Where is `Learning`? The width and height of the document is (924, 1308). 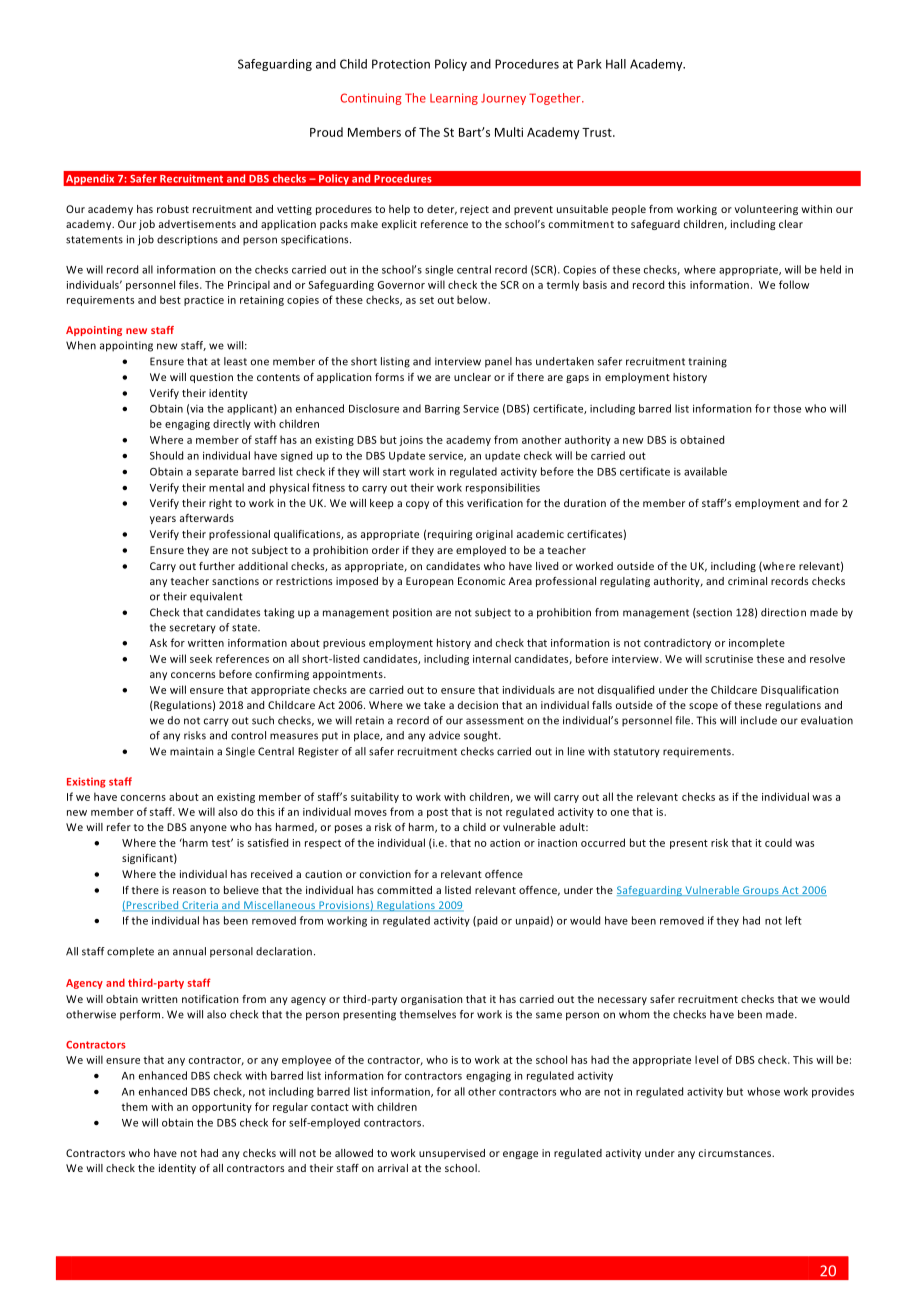 Learning is located at coordinates (454, 99).
